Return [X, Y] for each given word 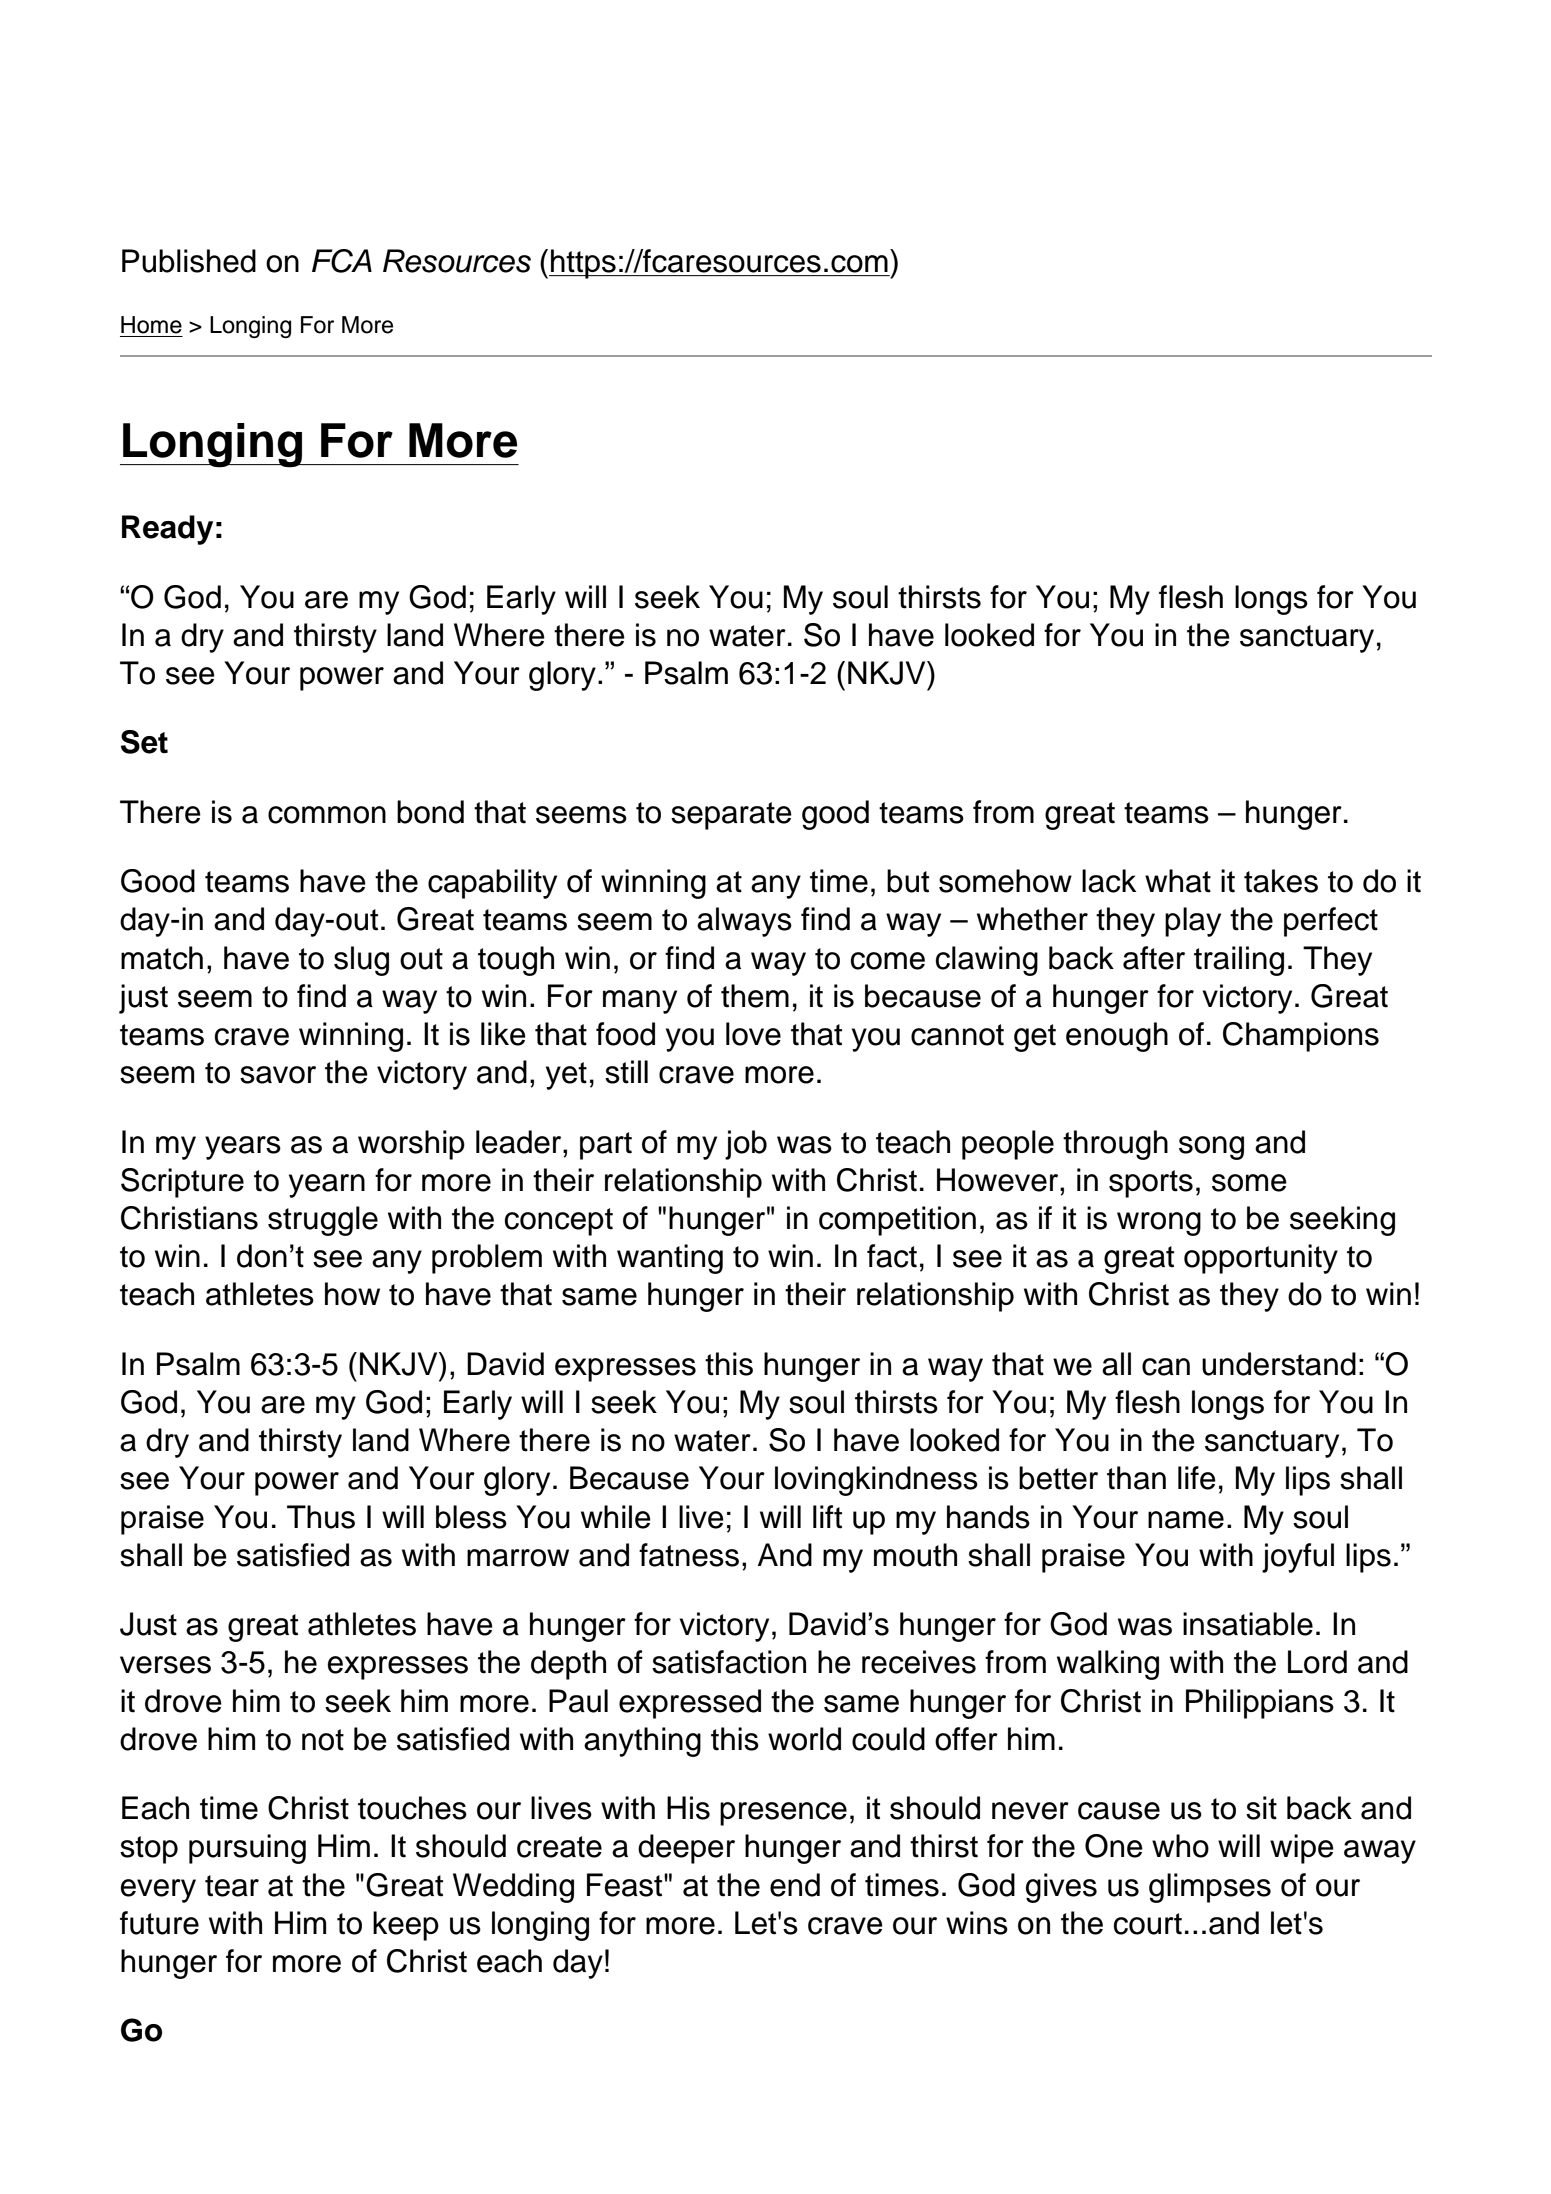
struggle [323, 1221]
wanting [670, 1259]
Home [151, 325]
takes [1281, 881]
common [327, 815]
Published [189, 261]
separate [731, 816]
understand [1279, 1364]
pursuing [247, 1849]
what [1178, 881]
